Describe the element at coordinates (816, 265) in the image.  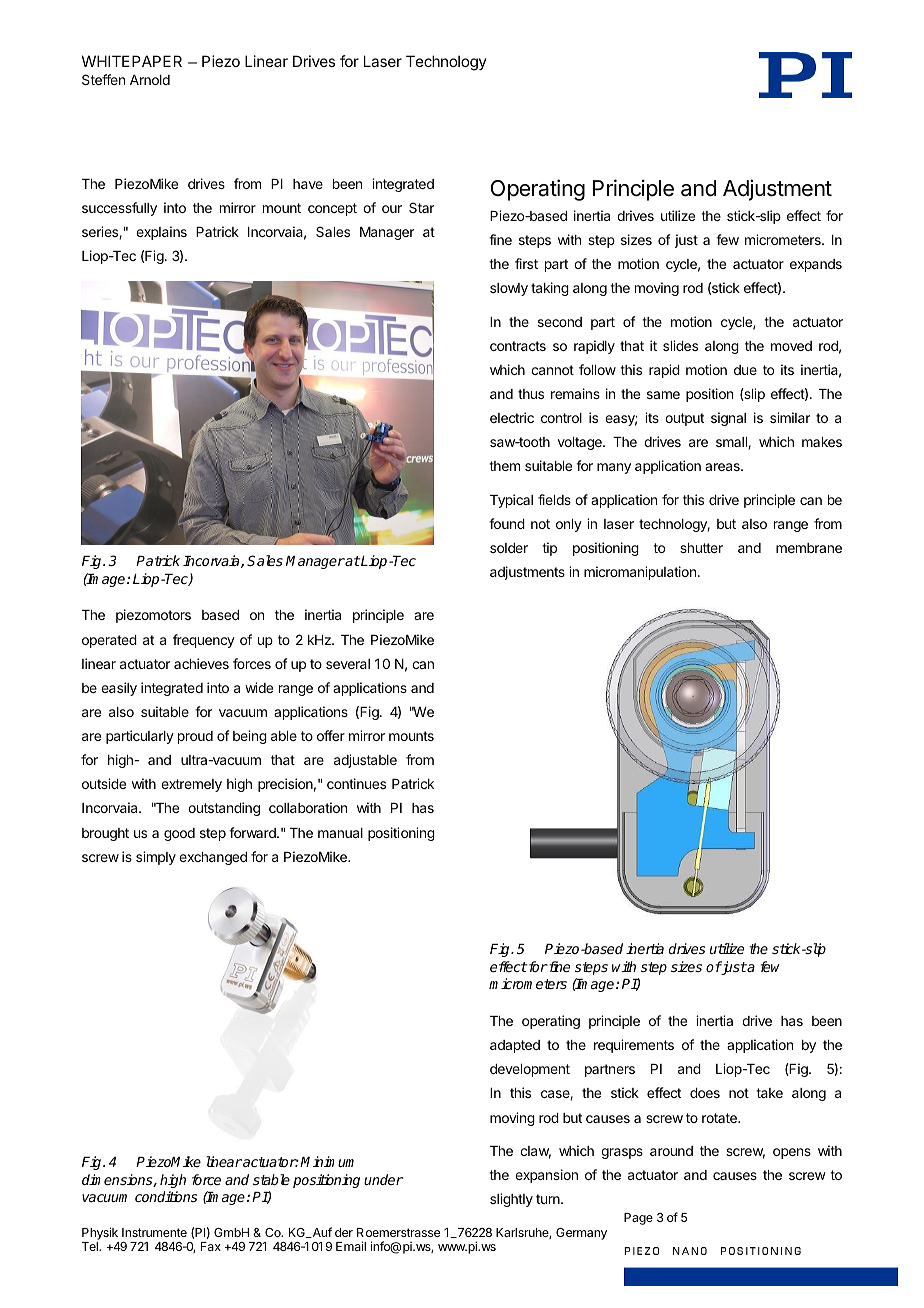
I see `expands` at that location.
